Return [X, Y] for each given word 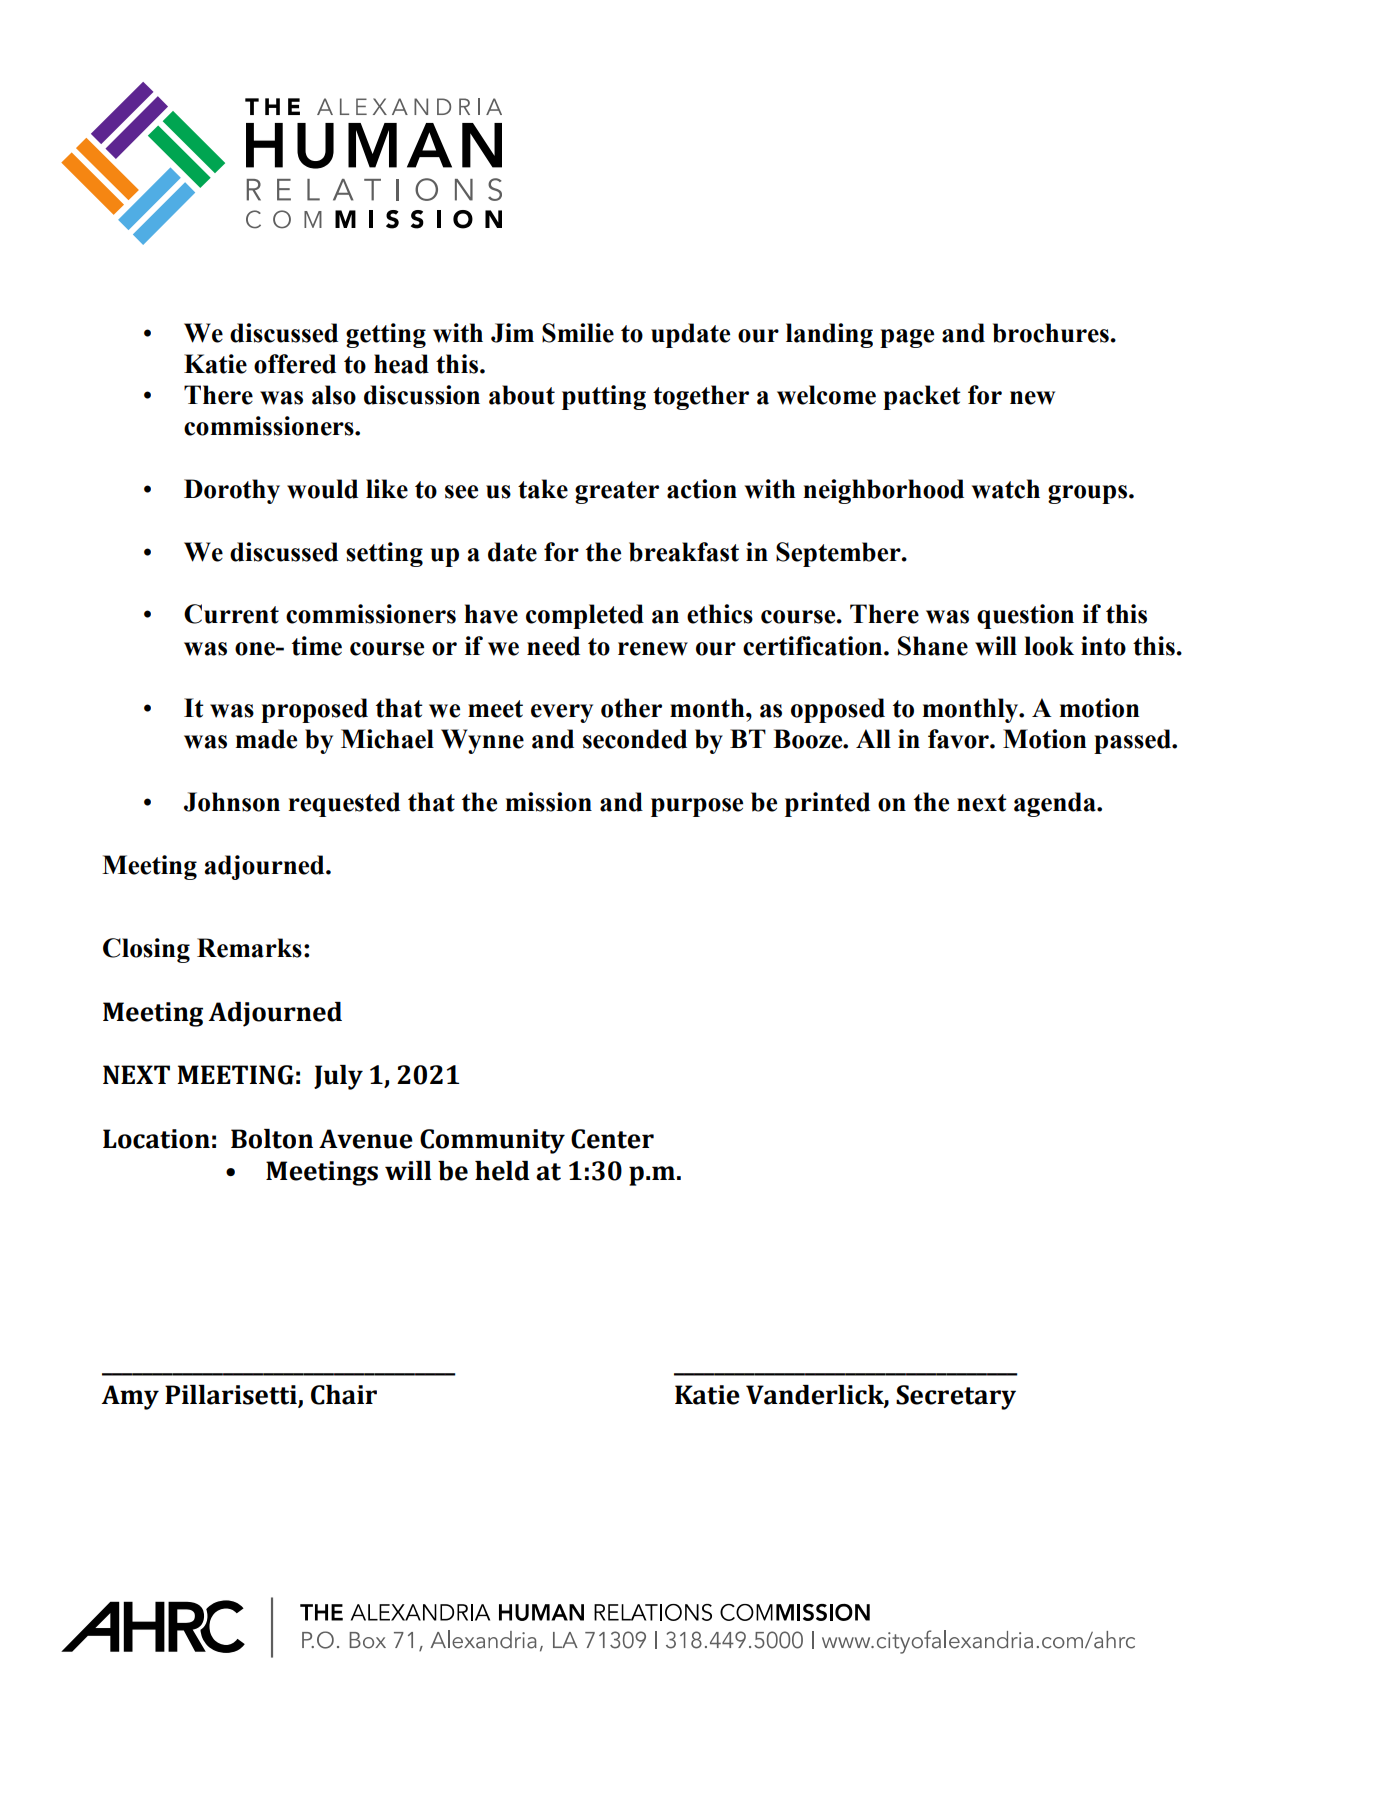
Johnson [232, 802]
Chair [344, 1395]
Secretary [956, 1397]
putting [604, 397]
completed [585, 616]
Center [612, 1139]
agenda [1056, 804]
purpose [697, 807]
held [502, 1171]
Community [492, 1141]
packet [922, 397]
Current [231, 614]
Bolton [272, 1139]
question [1025, 616]
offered [295, 364]
